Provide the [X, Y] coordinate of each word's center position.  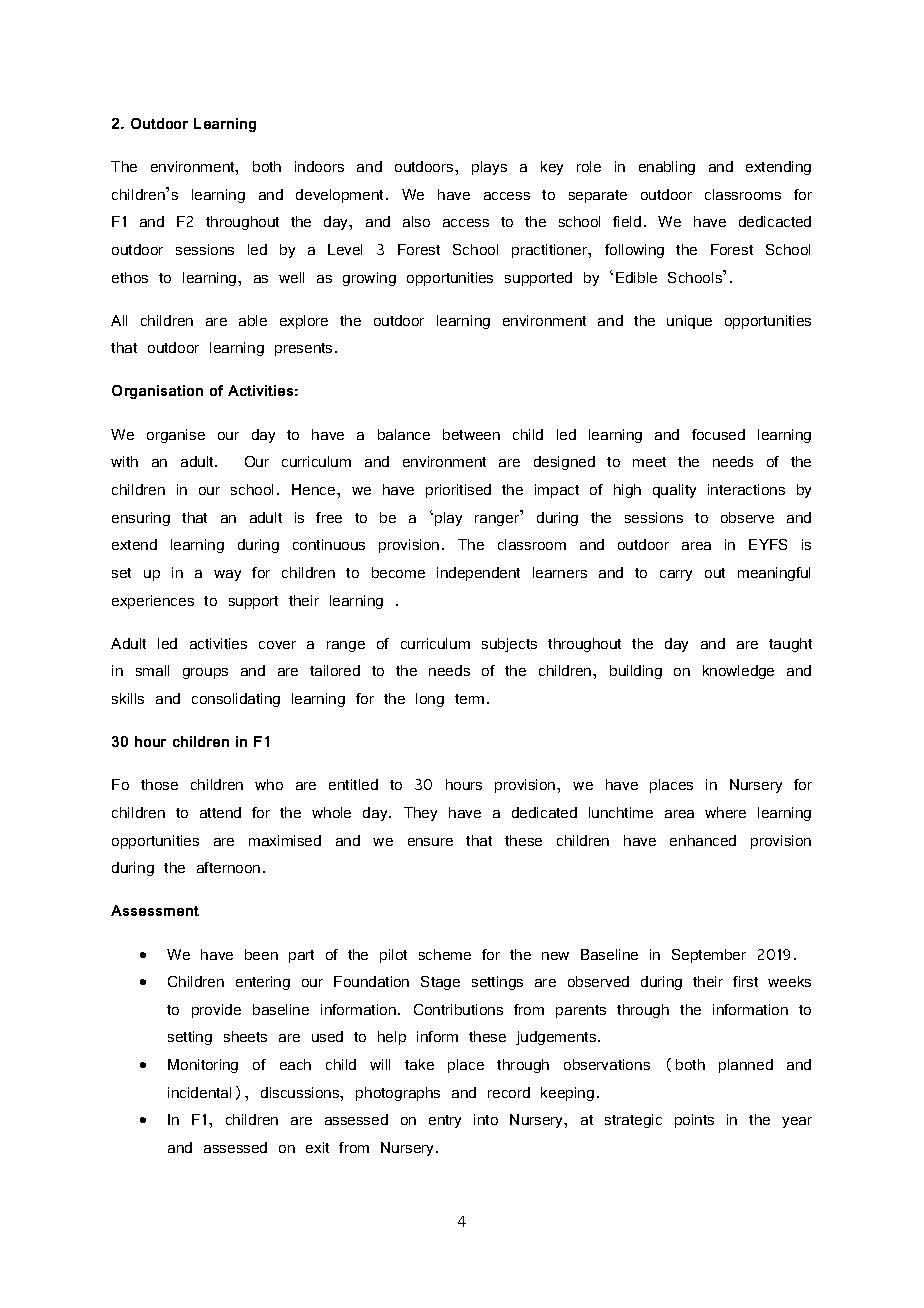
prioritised [458, 491]
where [725, 812]
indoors [319, 166]
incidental [199, 1092]
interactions [746, 489]
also [416, 221]
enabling [667, 168]
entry [445, 1121]
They [420, 814]
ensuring [141, 519]
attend [220, 812]
